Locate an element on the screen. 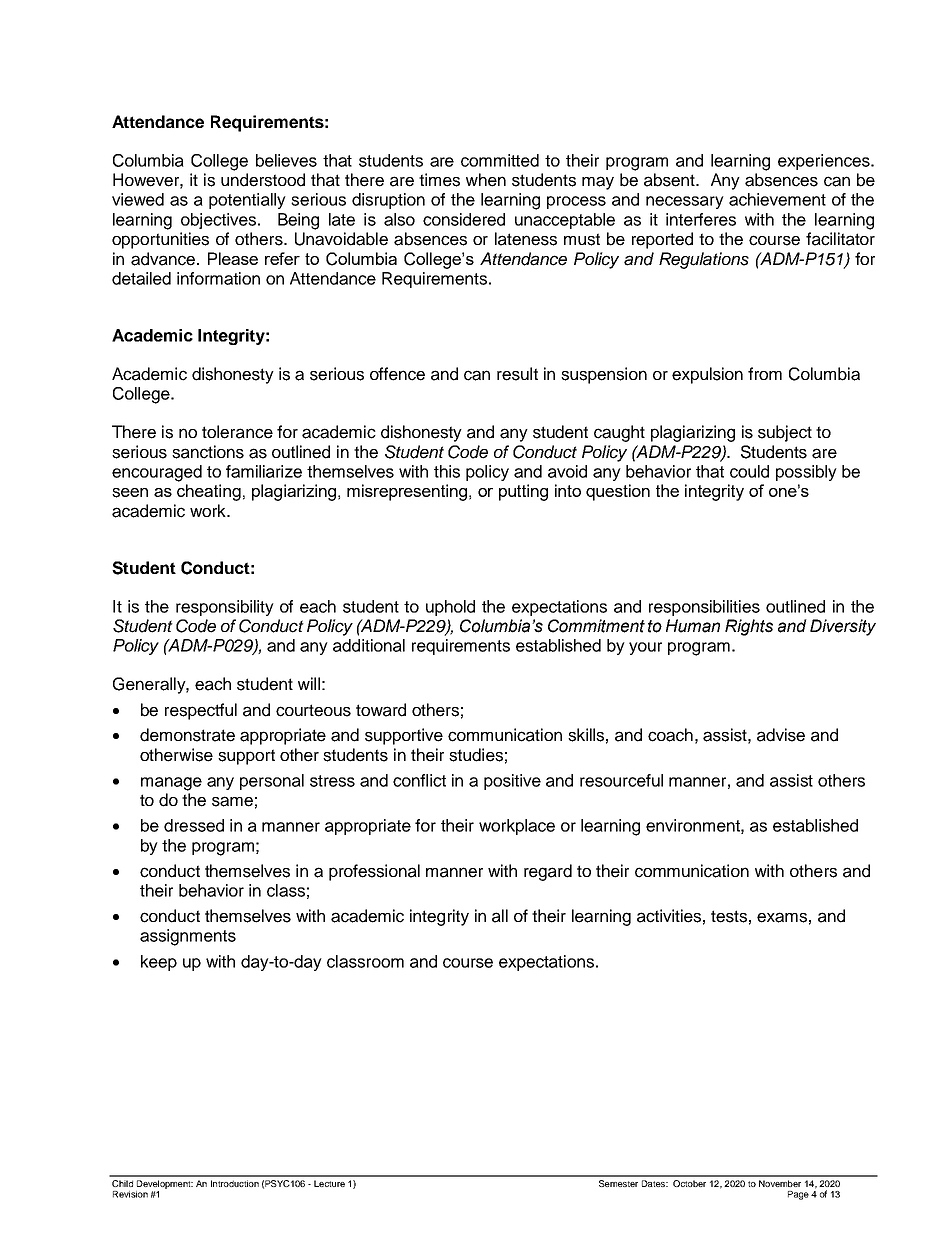 The width and height of the screenshot is (952, 1233). cheating is located at coordinates (209, 492).
